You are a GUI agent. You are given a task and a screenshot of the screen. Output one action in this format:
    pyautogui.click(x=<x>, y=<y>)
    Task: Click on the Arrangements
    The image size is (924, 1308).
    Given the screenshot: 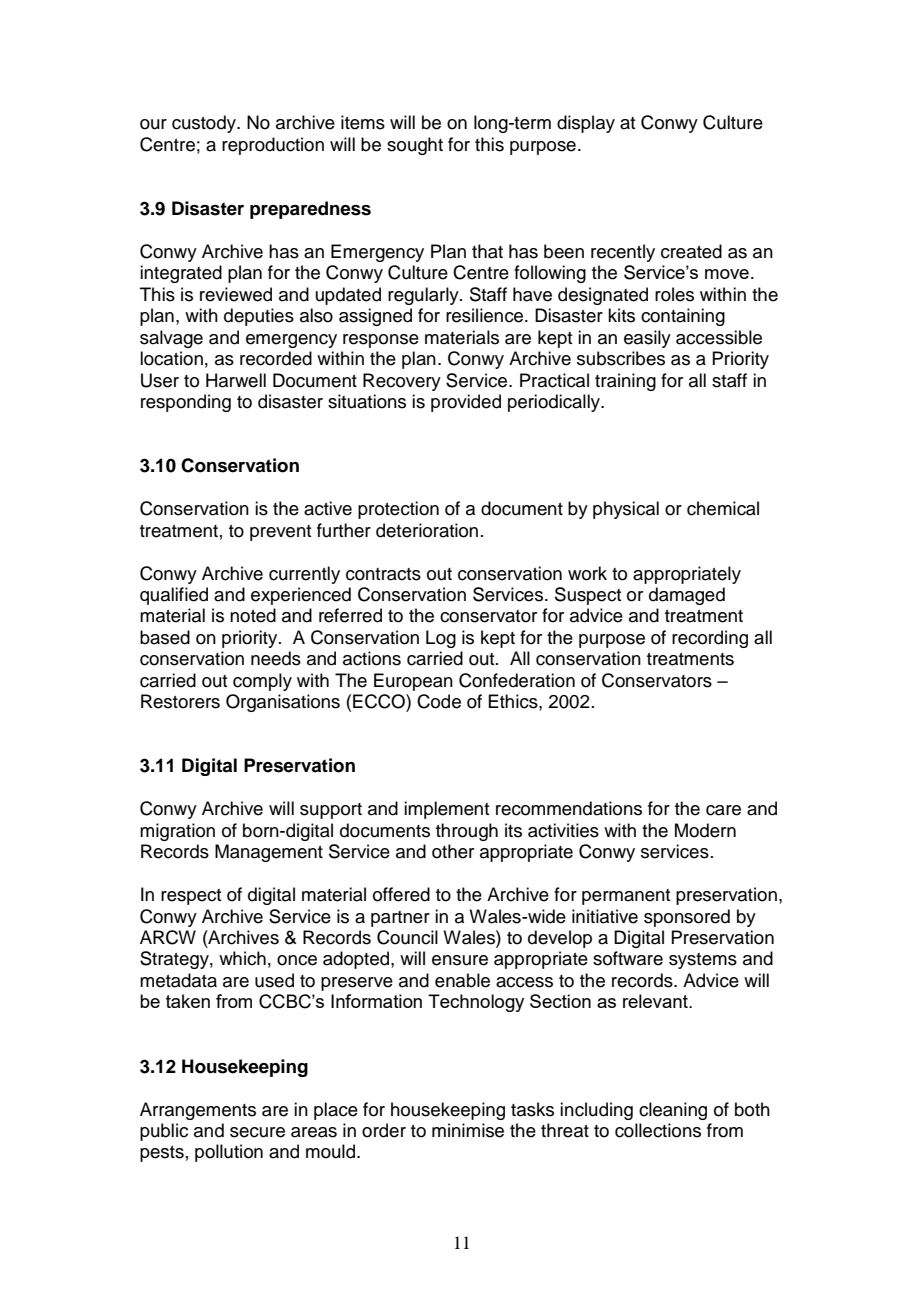 What is the action you would take?
    pyautogui.click(x=198, y=1111)
